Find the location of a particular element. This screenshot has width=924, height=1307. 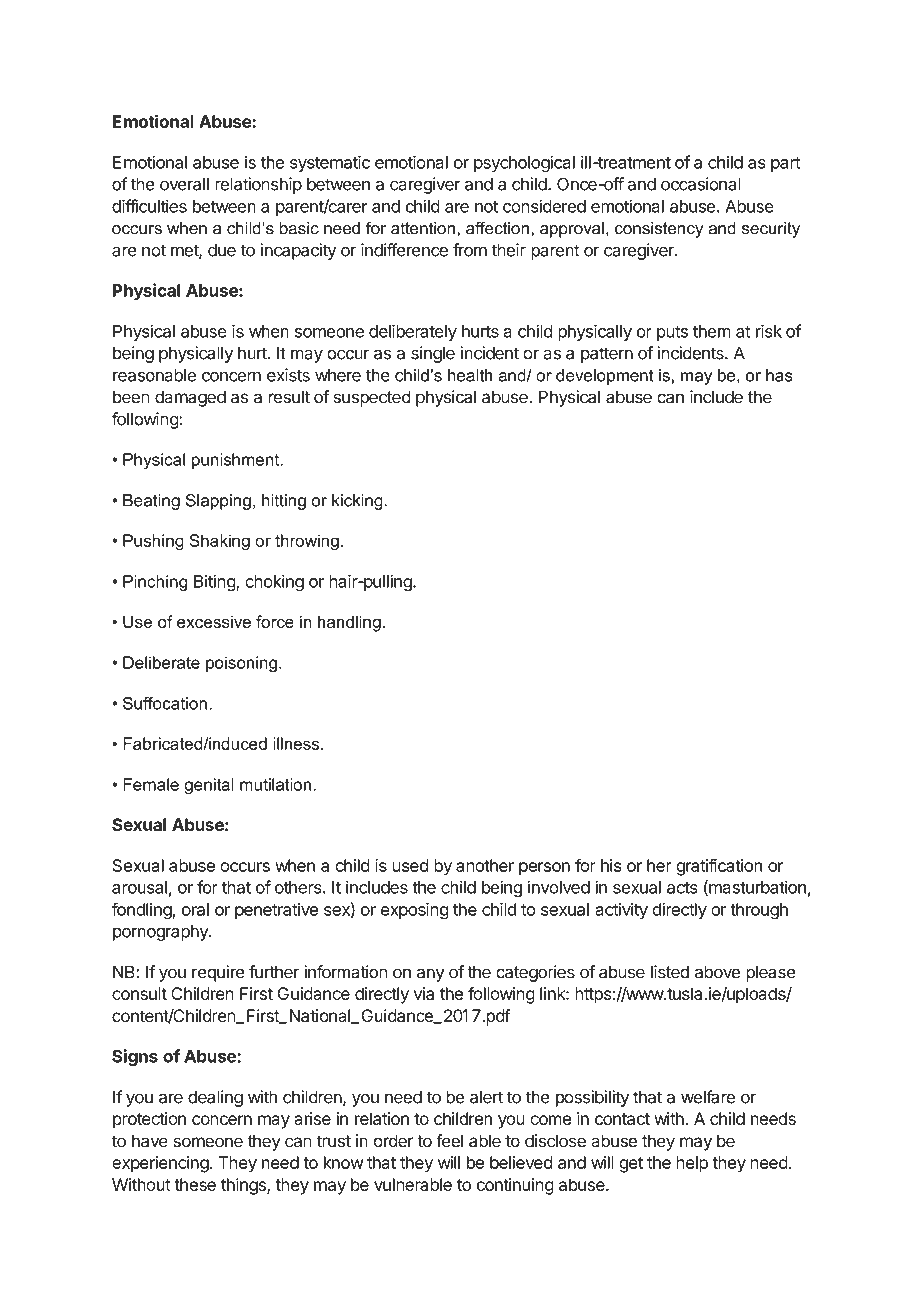

gratification is located at coordinates (719, 867).
